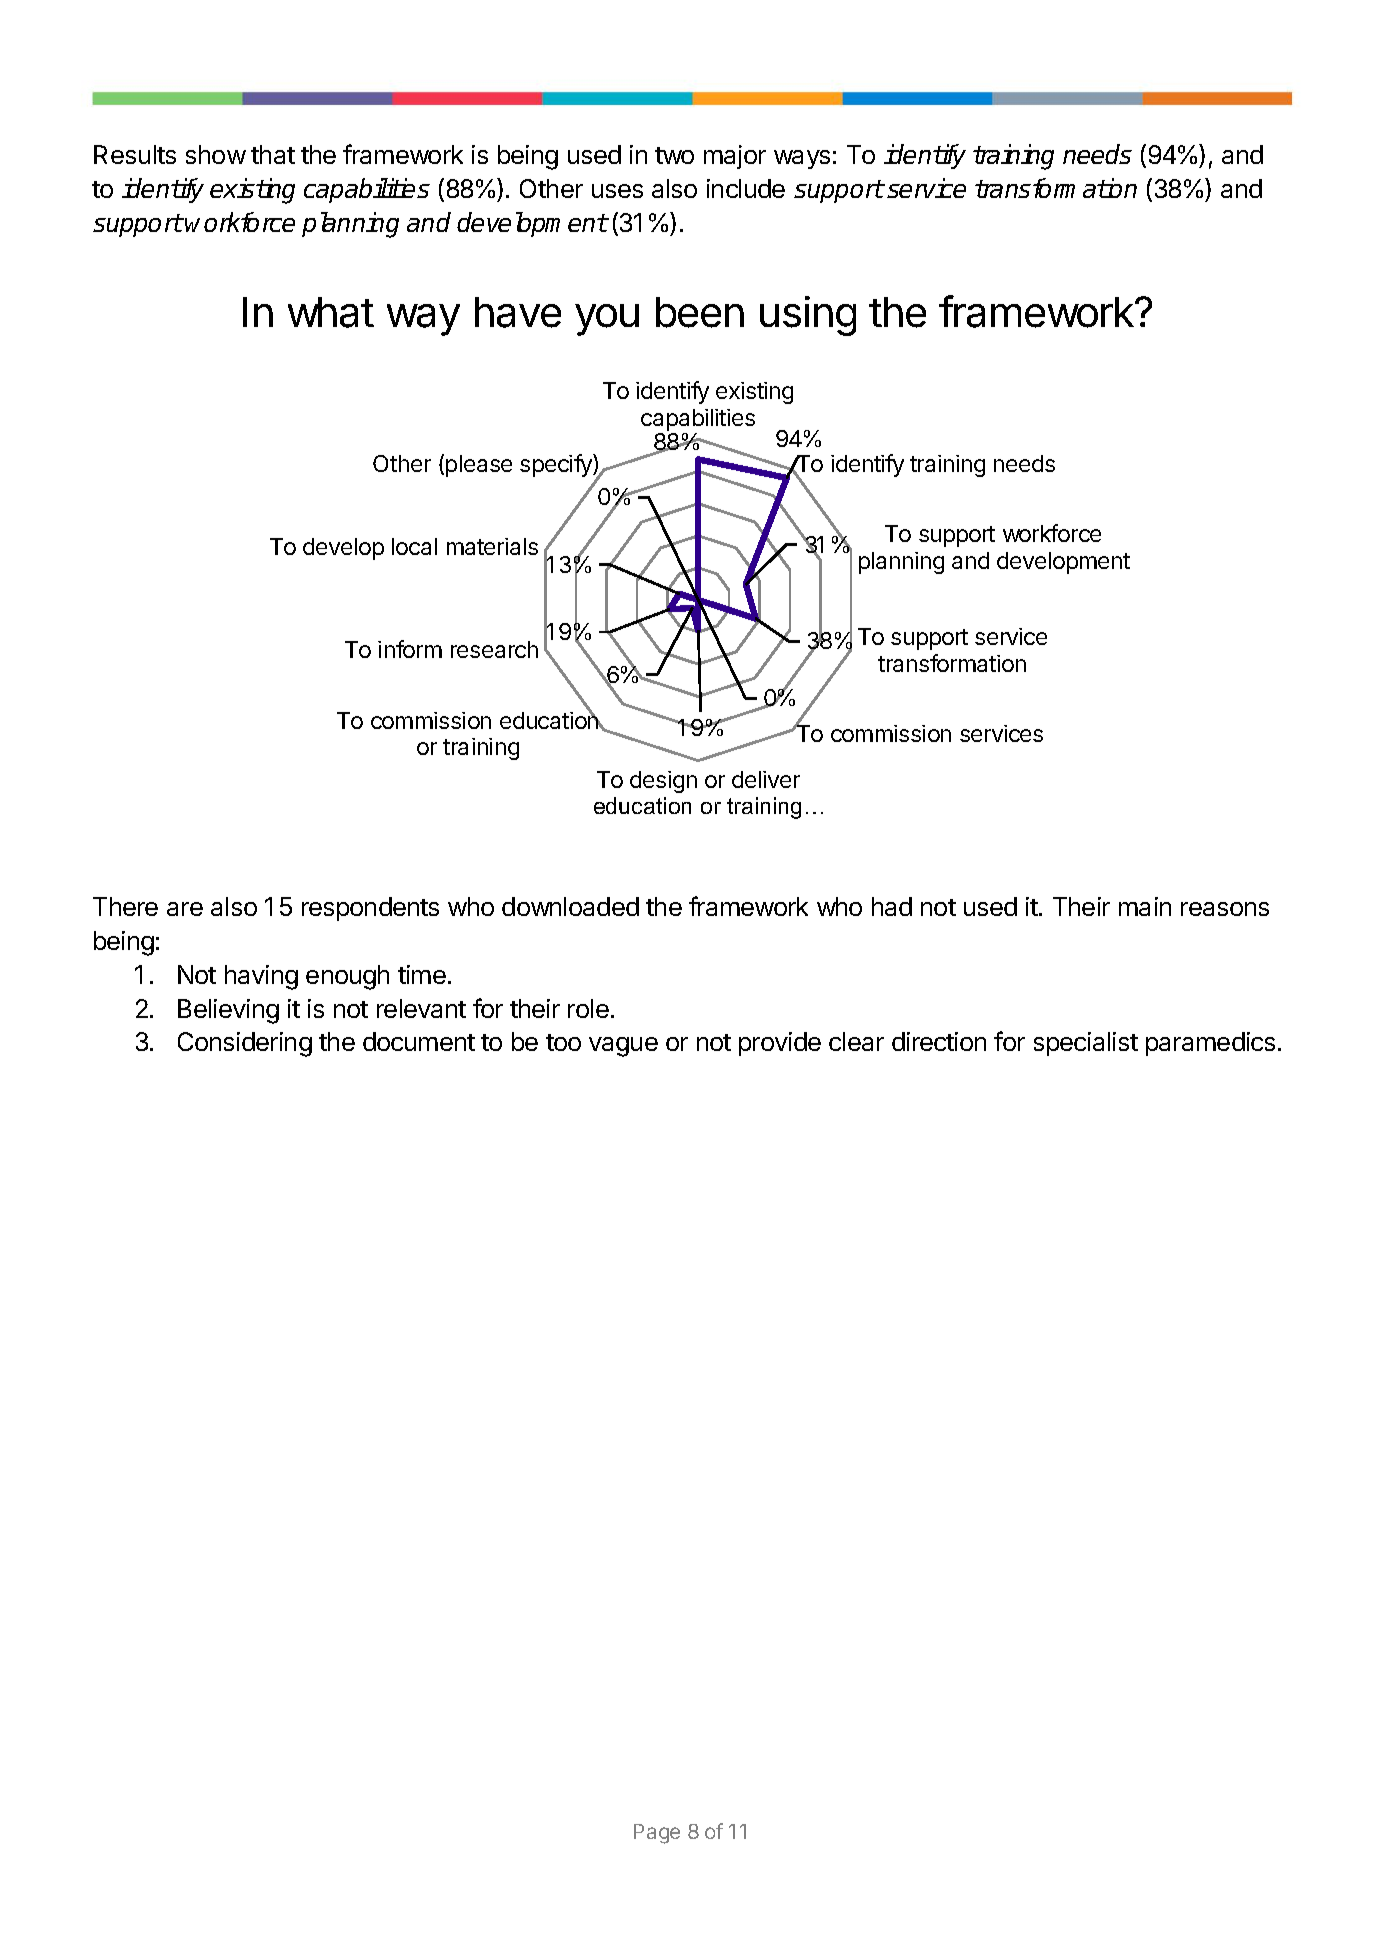 The image size is (1383, 1958). I want to click on ways, so click(802, 159).
